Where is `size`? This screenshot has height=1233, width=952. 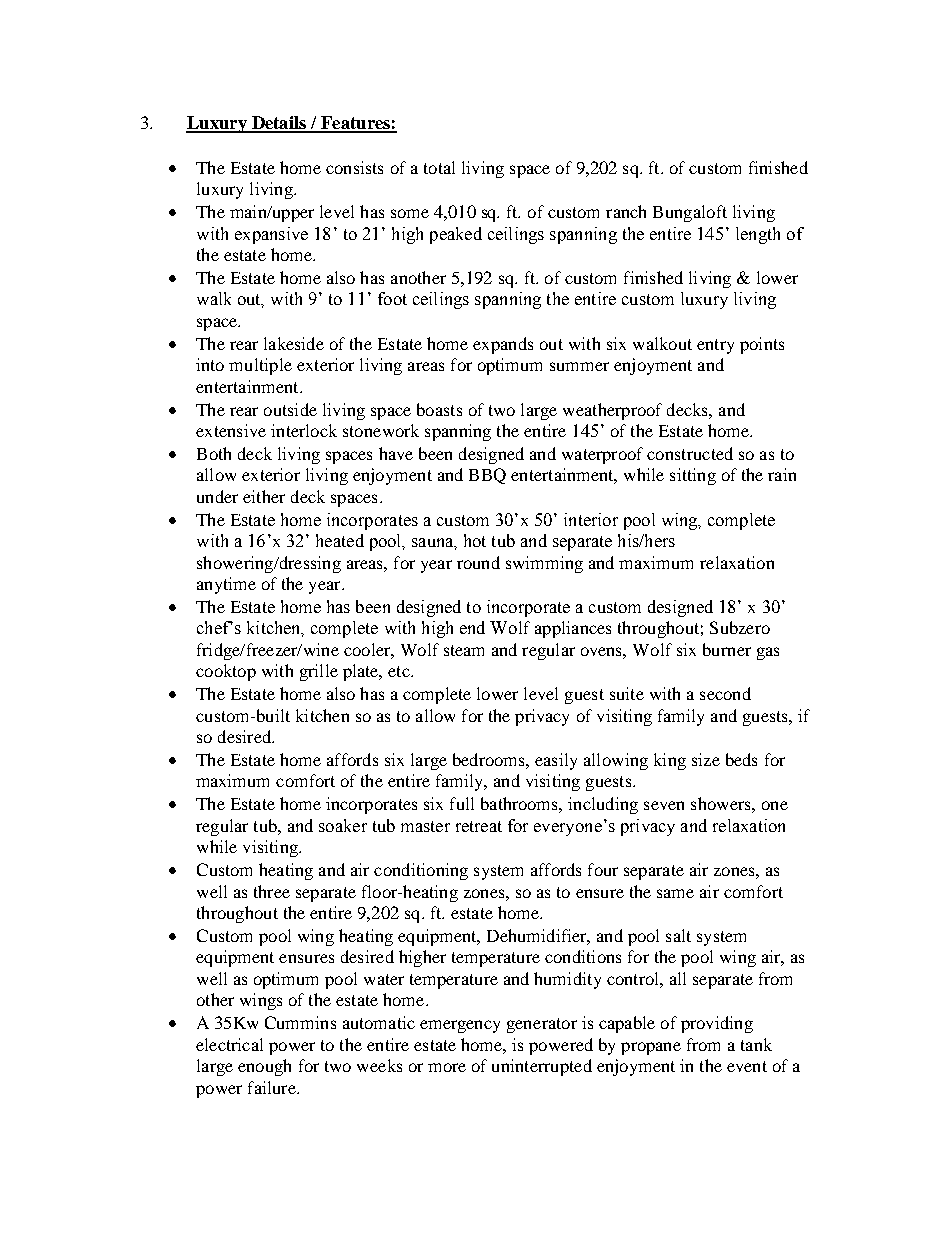 size is located at coordinates (706, 759).
